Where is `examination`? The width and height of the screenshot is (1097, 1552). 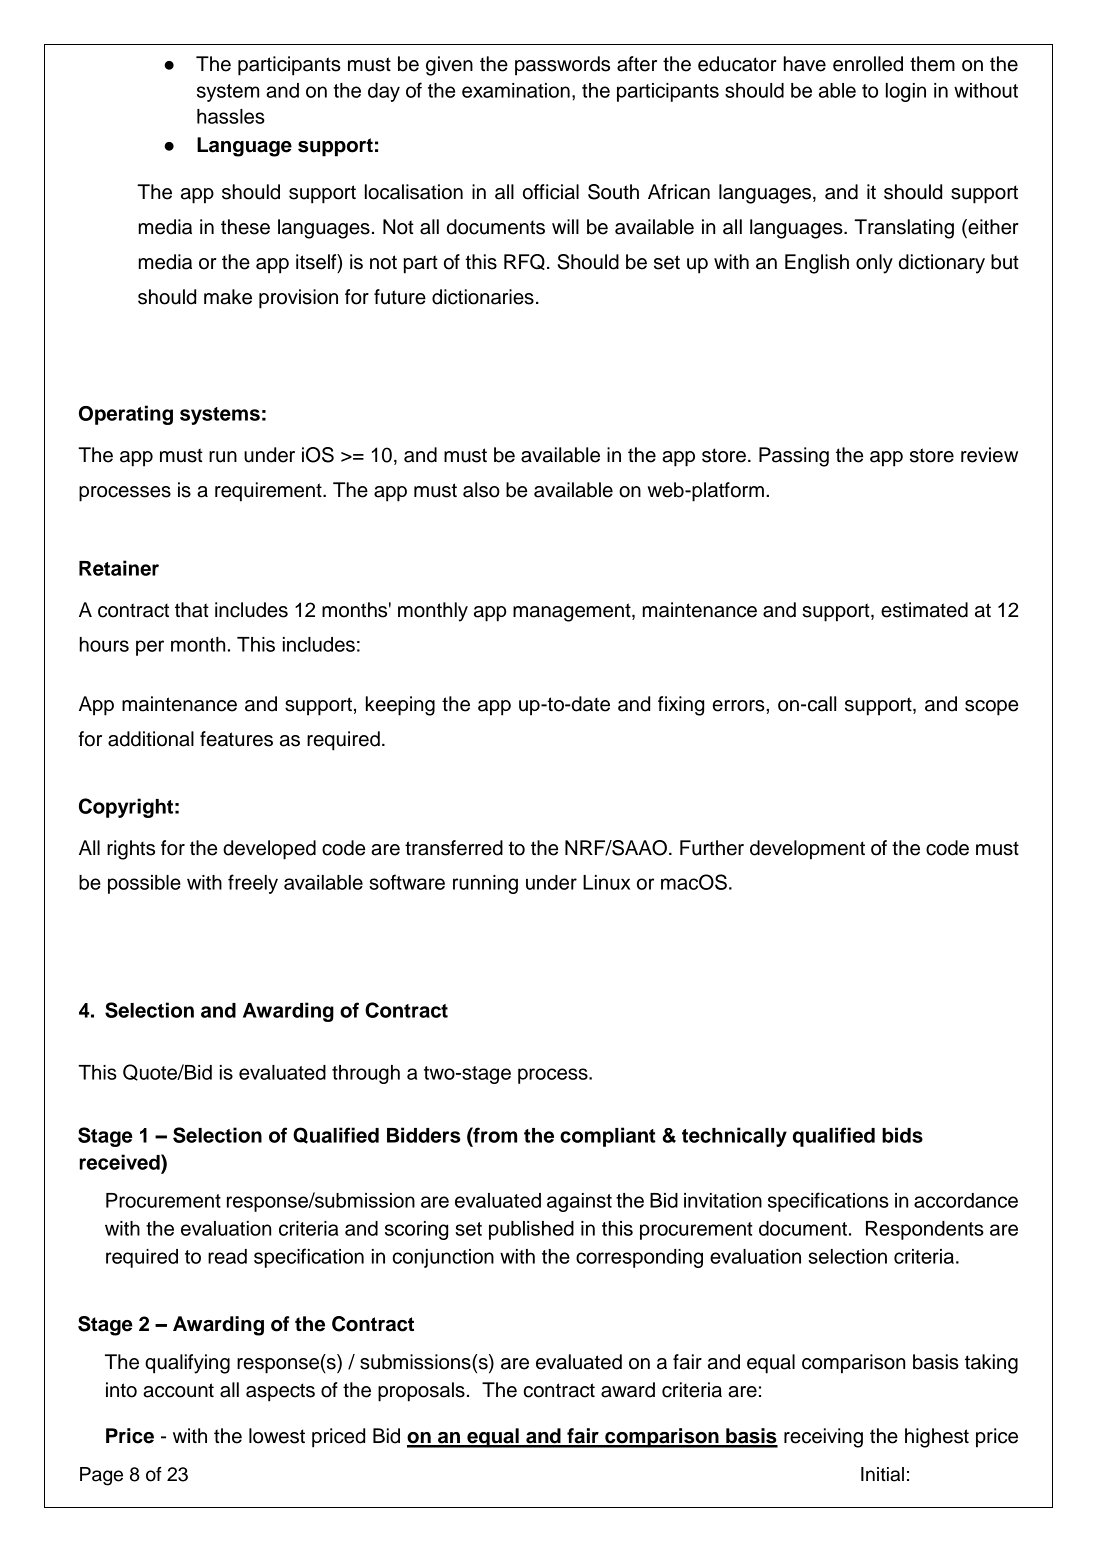
examination is located at coordinates (516, 90).
